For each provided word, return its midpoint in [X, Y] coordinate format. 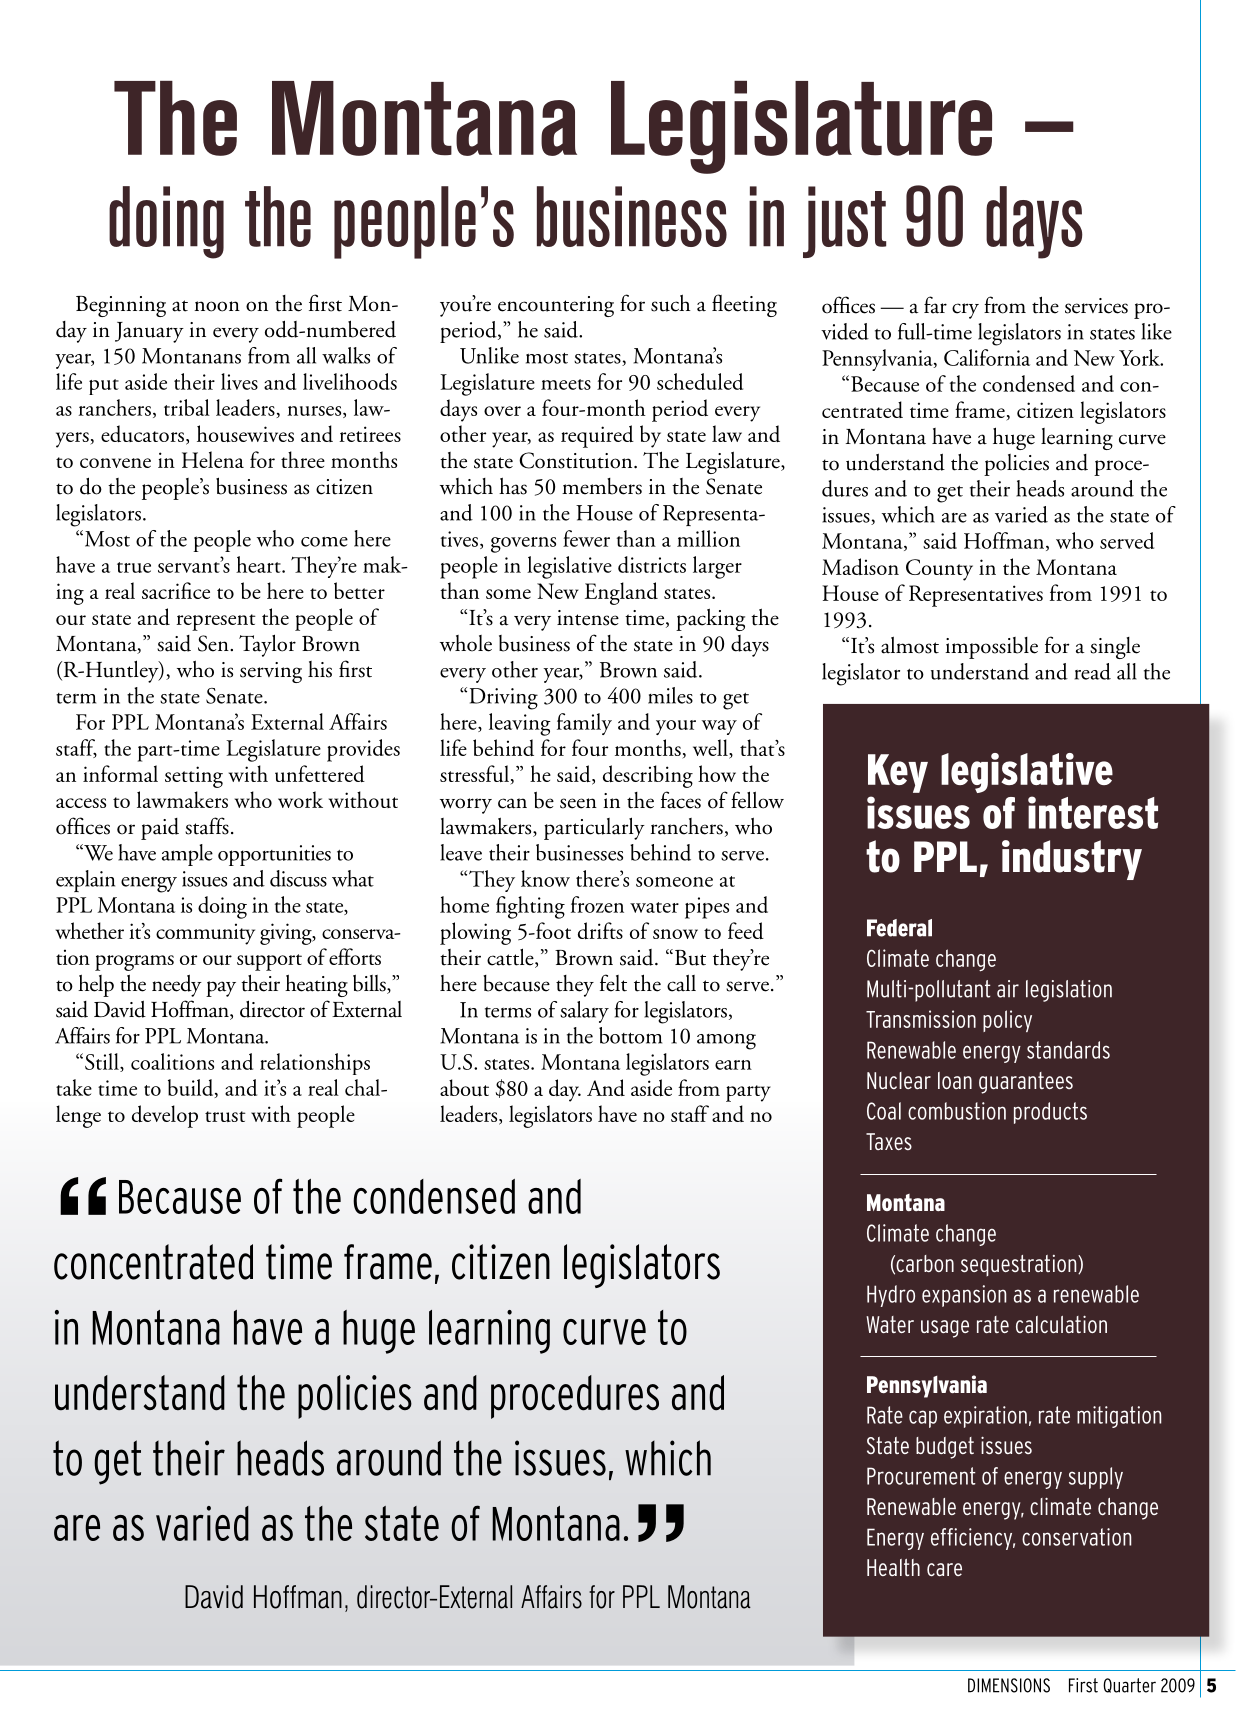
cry [965, 311]
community [205, 934]
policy [1007, 1021]
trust [225, 1116]
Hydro [891, 1296]
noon [217, 306]
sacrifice [176, 590]
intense [588, 618]
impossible [991, 648]
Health [893, 1567]
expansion [964, 1296]
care [944, 1569]
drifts [600, 930]
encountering [556, 306]
